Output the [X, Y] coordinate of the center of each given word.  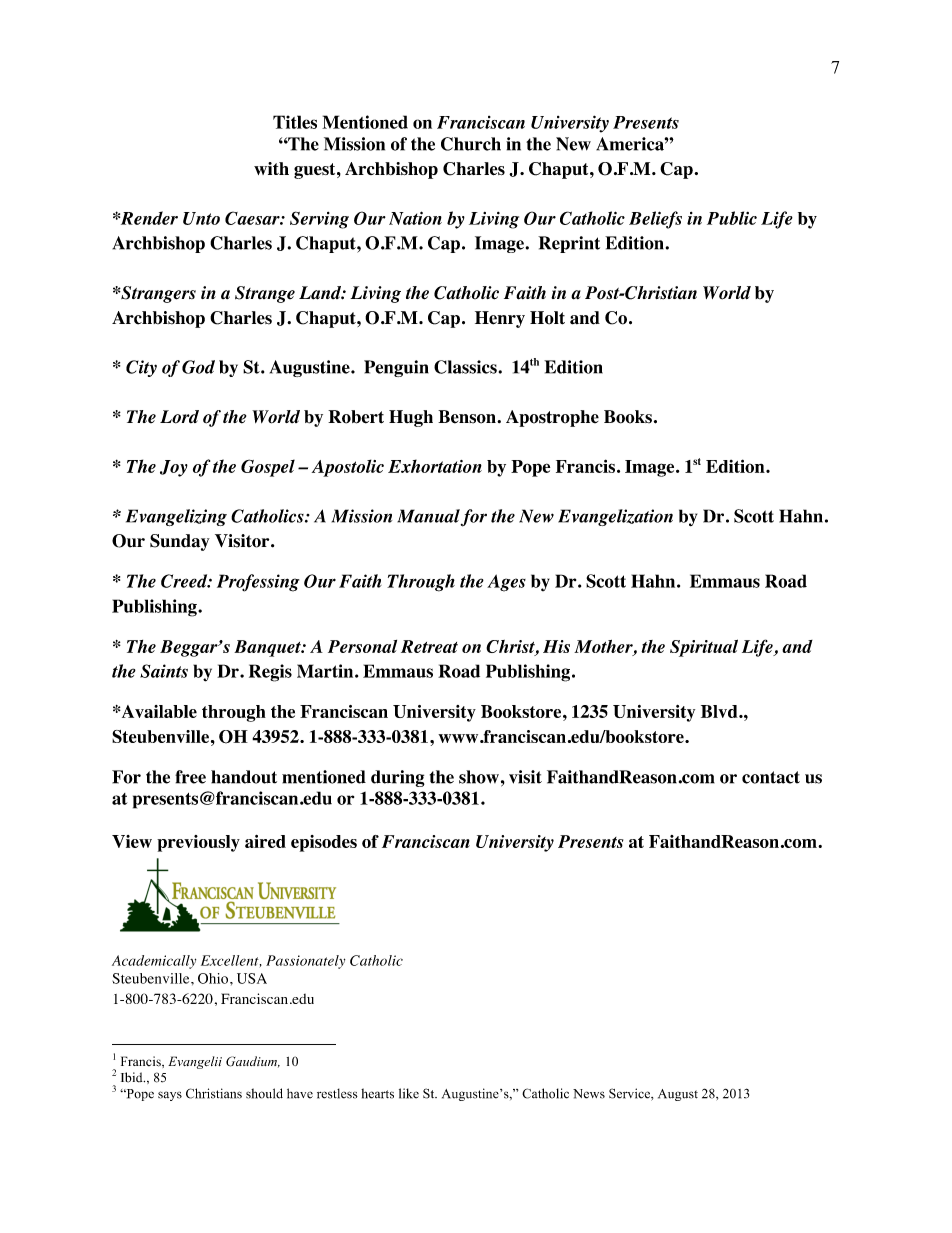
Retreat [429, 646]
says [170, 1096]
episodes [324, 843]
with [271, 168]
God [198, 367]
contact [771, 777]
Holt [547, 318]
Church [471, 144]
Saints [164, 671]
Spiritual [704, 648]
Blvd [720, 711]
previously [198, 843]
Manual [428, 516]
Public [732, 218]
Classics [465, 367]
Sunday [180, 542]
